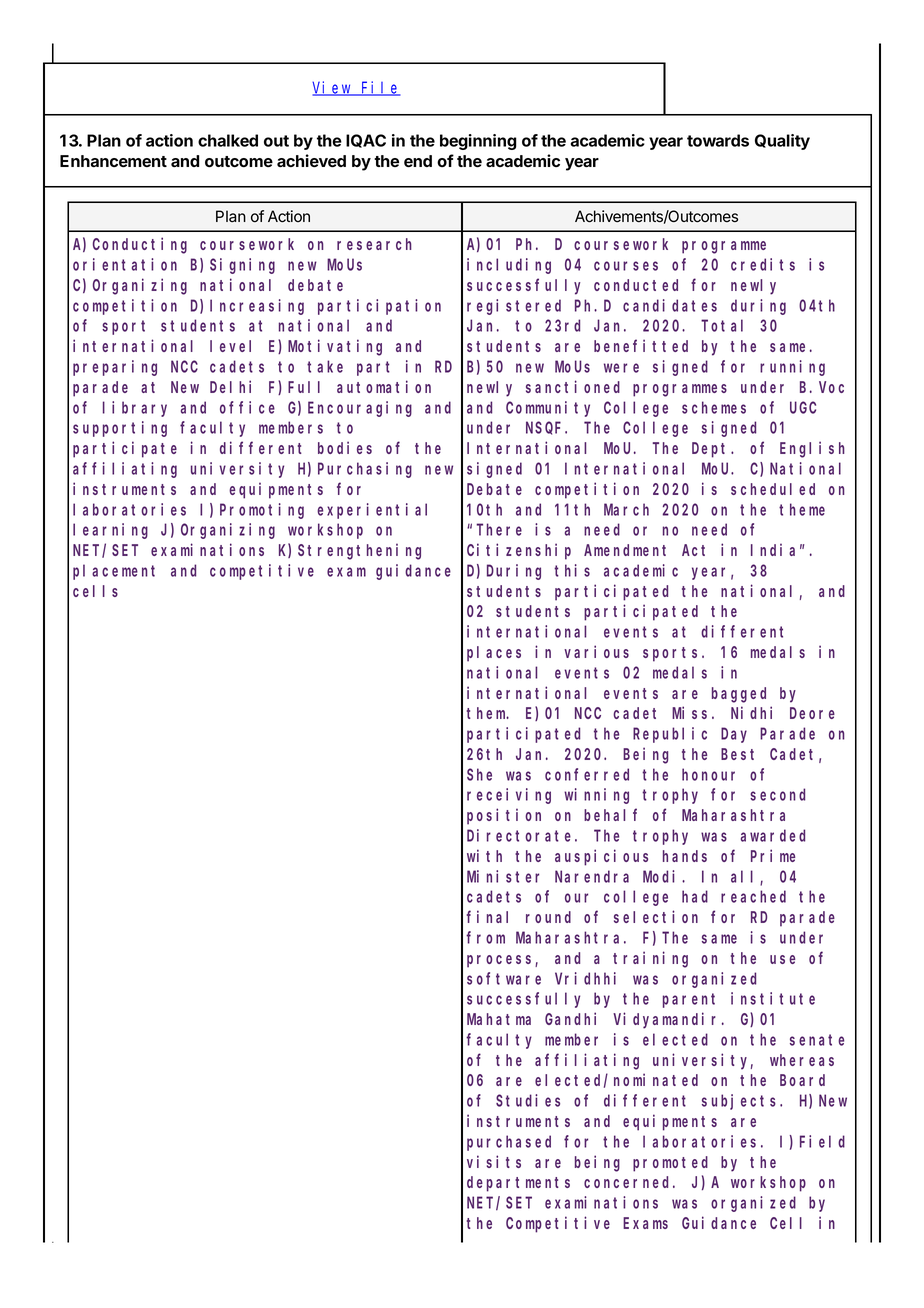 This screenshot has width=924, height=1308. I want to click on learning, so click(110, 531).
